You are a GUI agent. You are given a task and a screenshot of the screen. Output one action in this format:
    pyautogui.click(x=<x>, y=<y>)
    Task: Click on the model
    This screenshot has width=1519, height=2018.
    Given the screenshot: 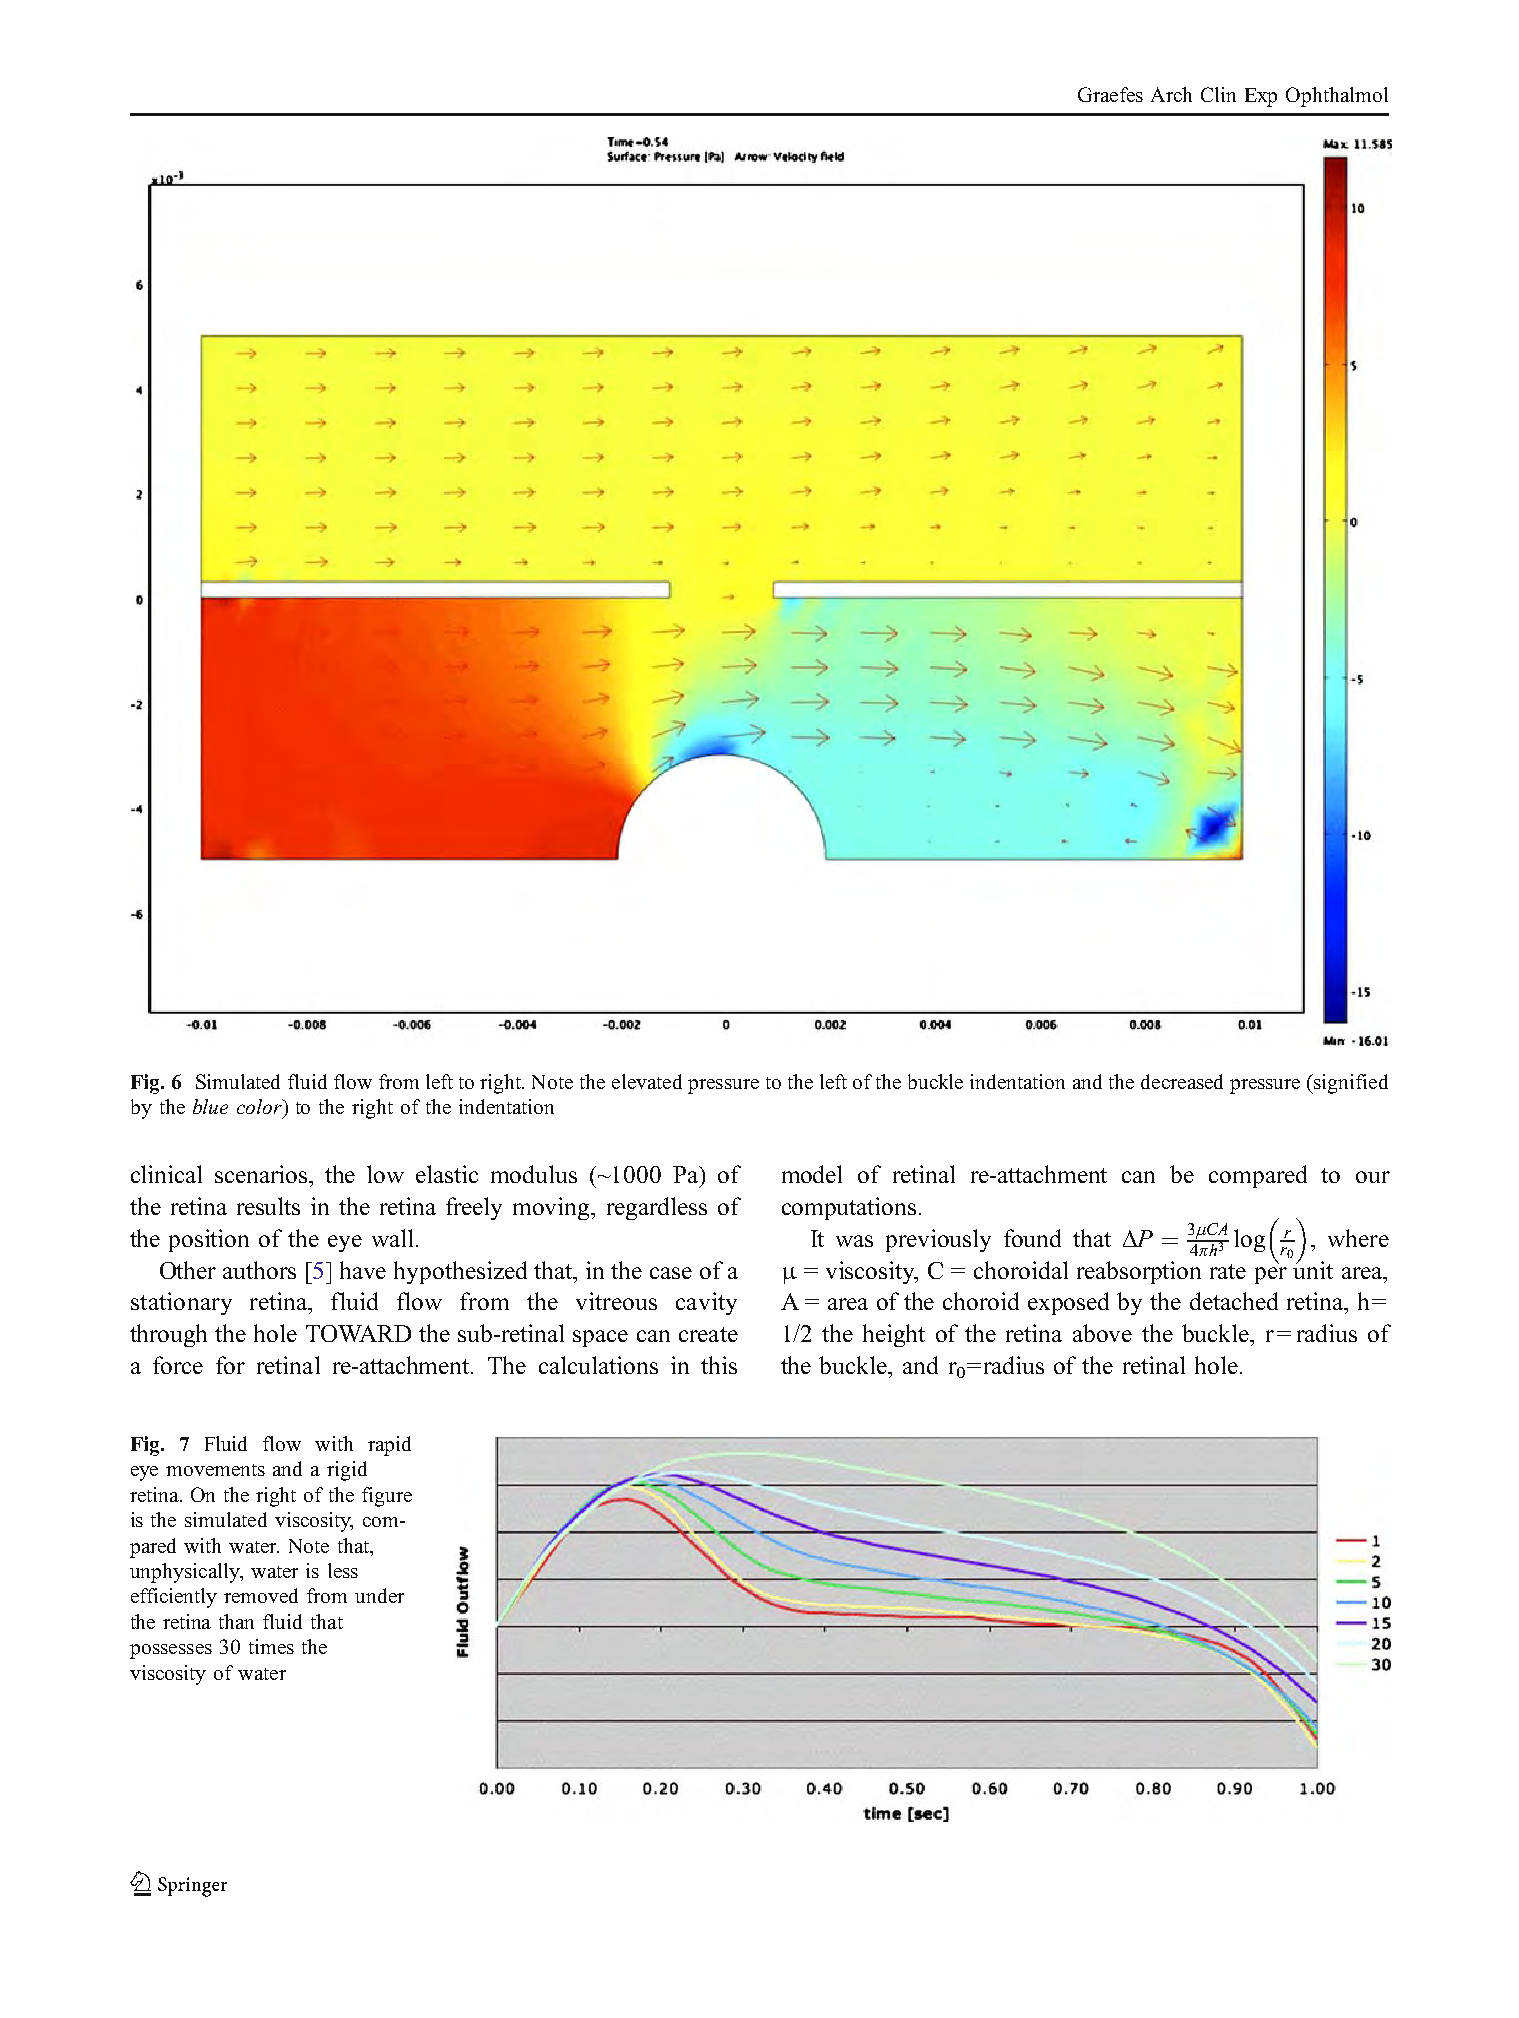 What is the action you would take?
    pyautogui.click(x=812, y=1174)
